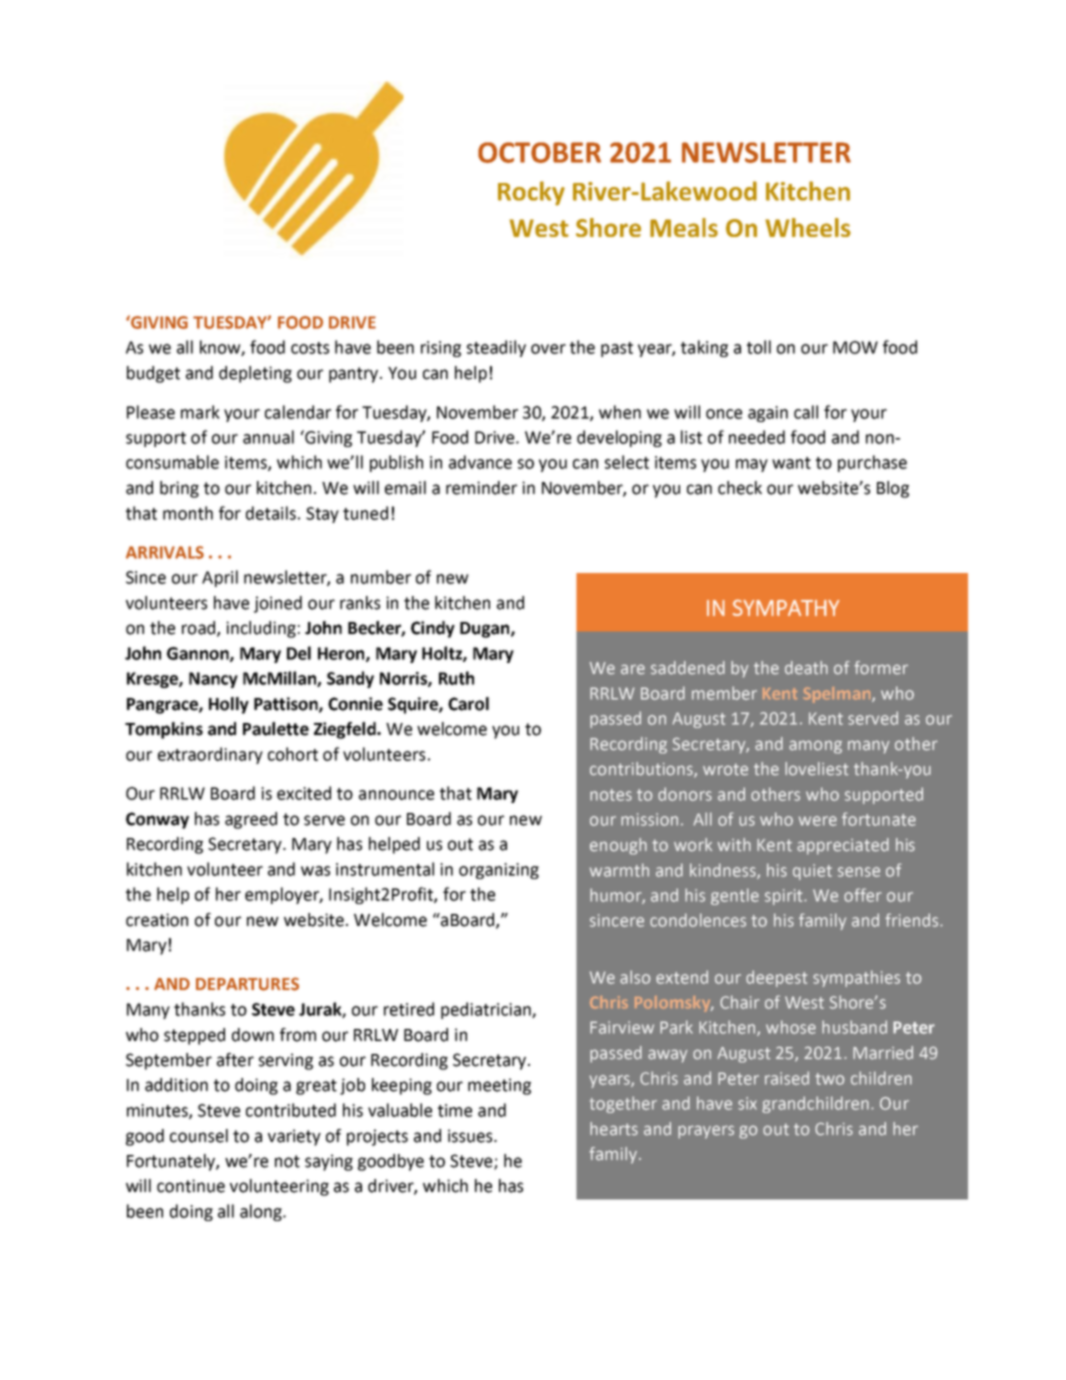  What do you see at coordinates (310, 348) in the page?
I see `costs` at bounding box center [310, 348].
